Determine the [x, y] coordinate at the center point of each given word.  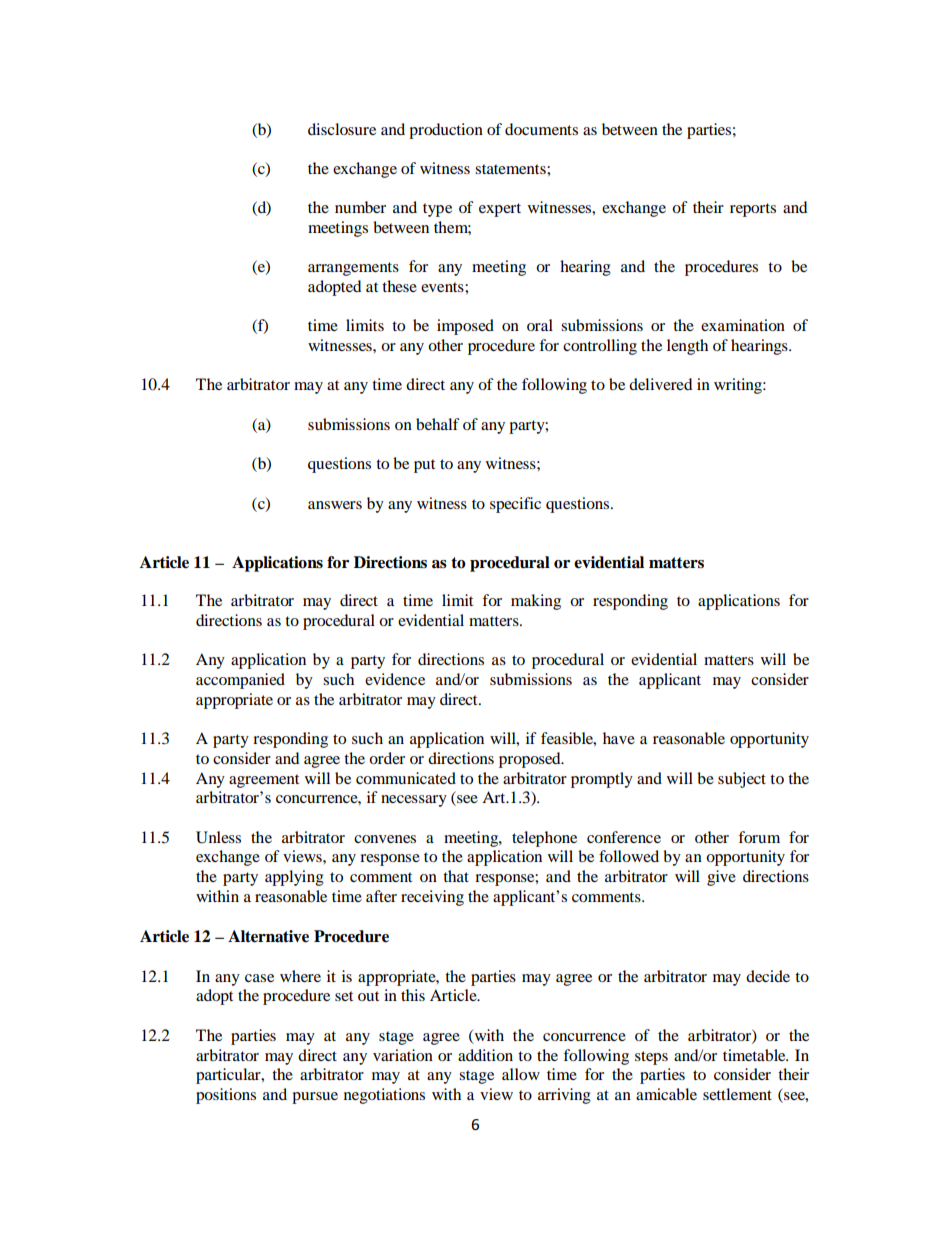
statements [511, 169]
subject [742, 780]
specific [515, 505]
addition [485, 1055]
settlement [737, 1094]
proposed [531, 760]
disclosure [342, 129]
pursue [315, 1098]
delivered [660, 384]
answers [335, 505]
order [387, 758]
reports [753, 210]
